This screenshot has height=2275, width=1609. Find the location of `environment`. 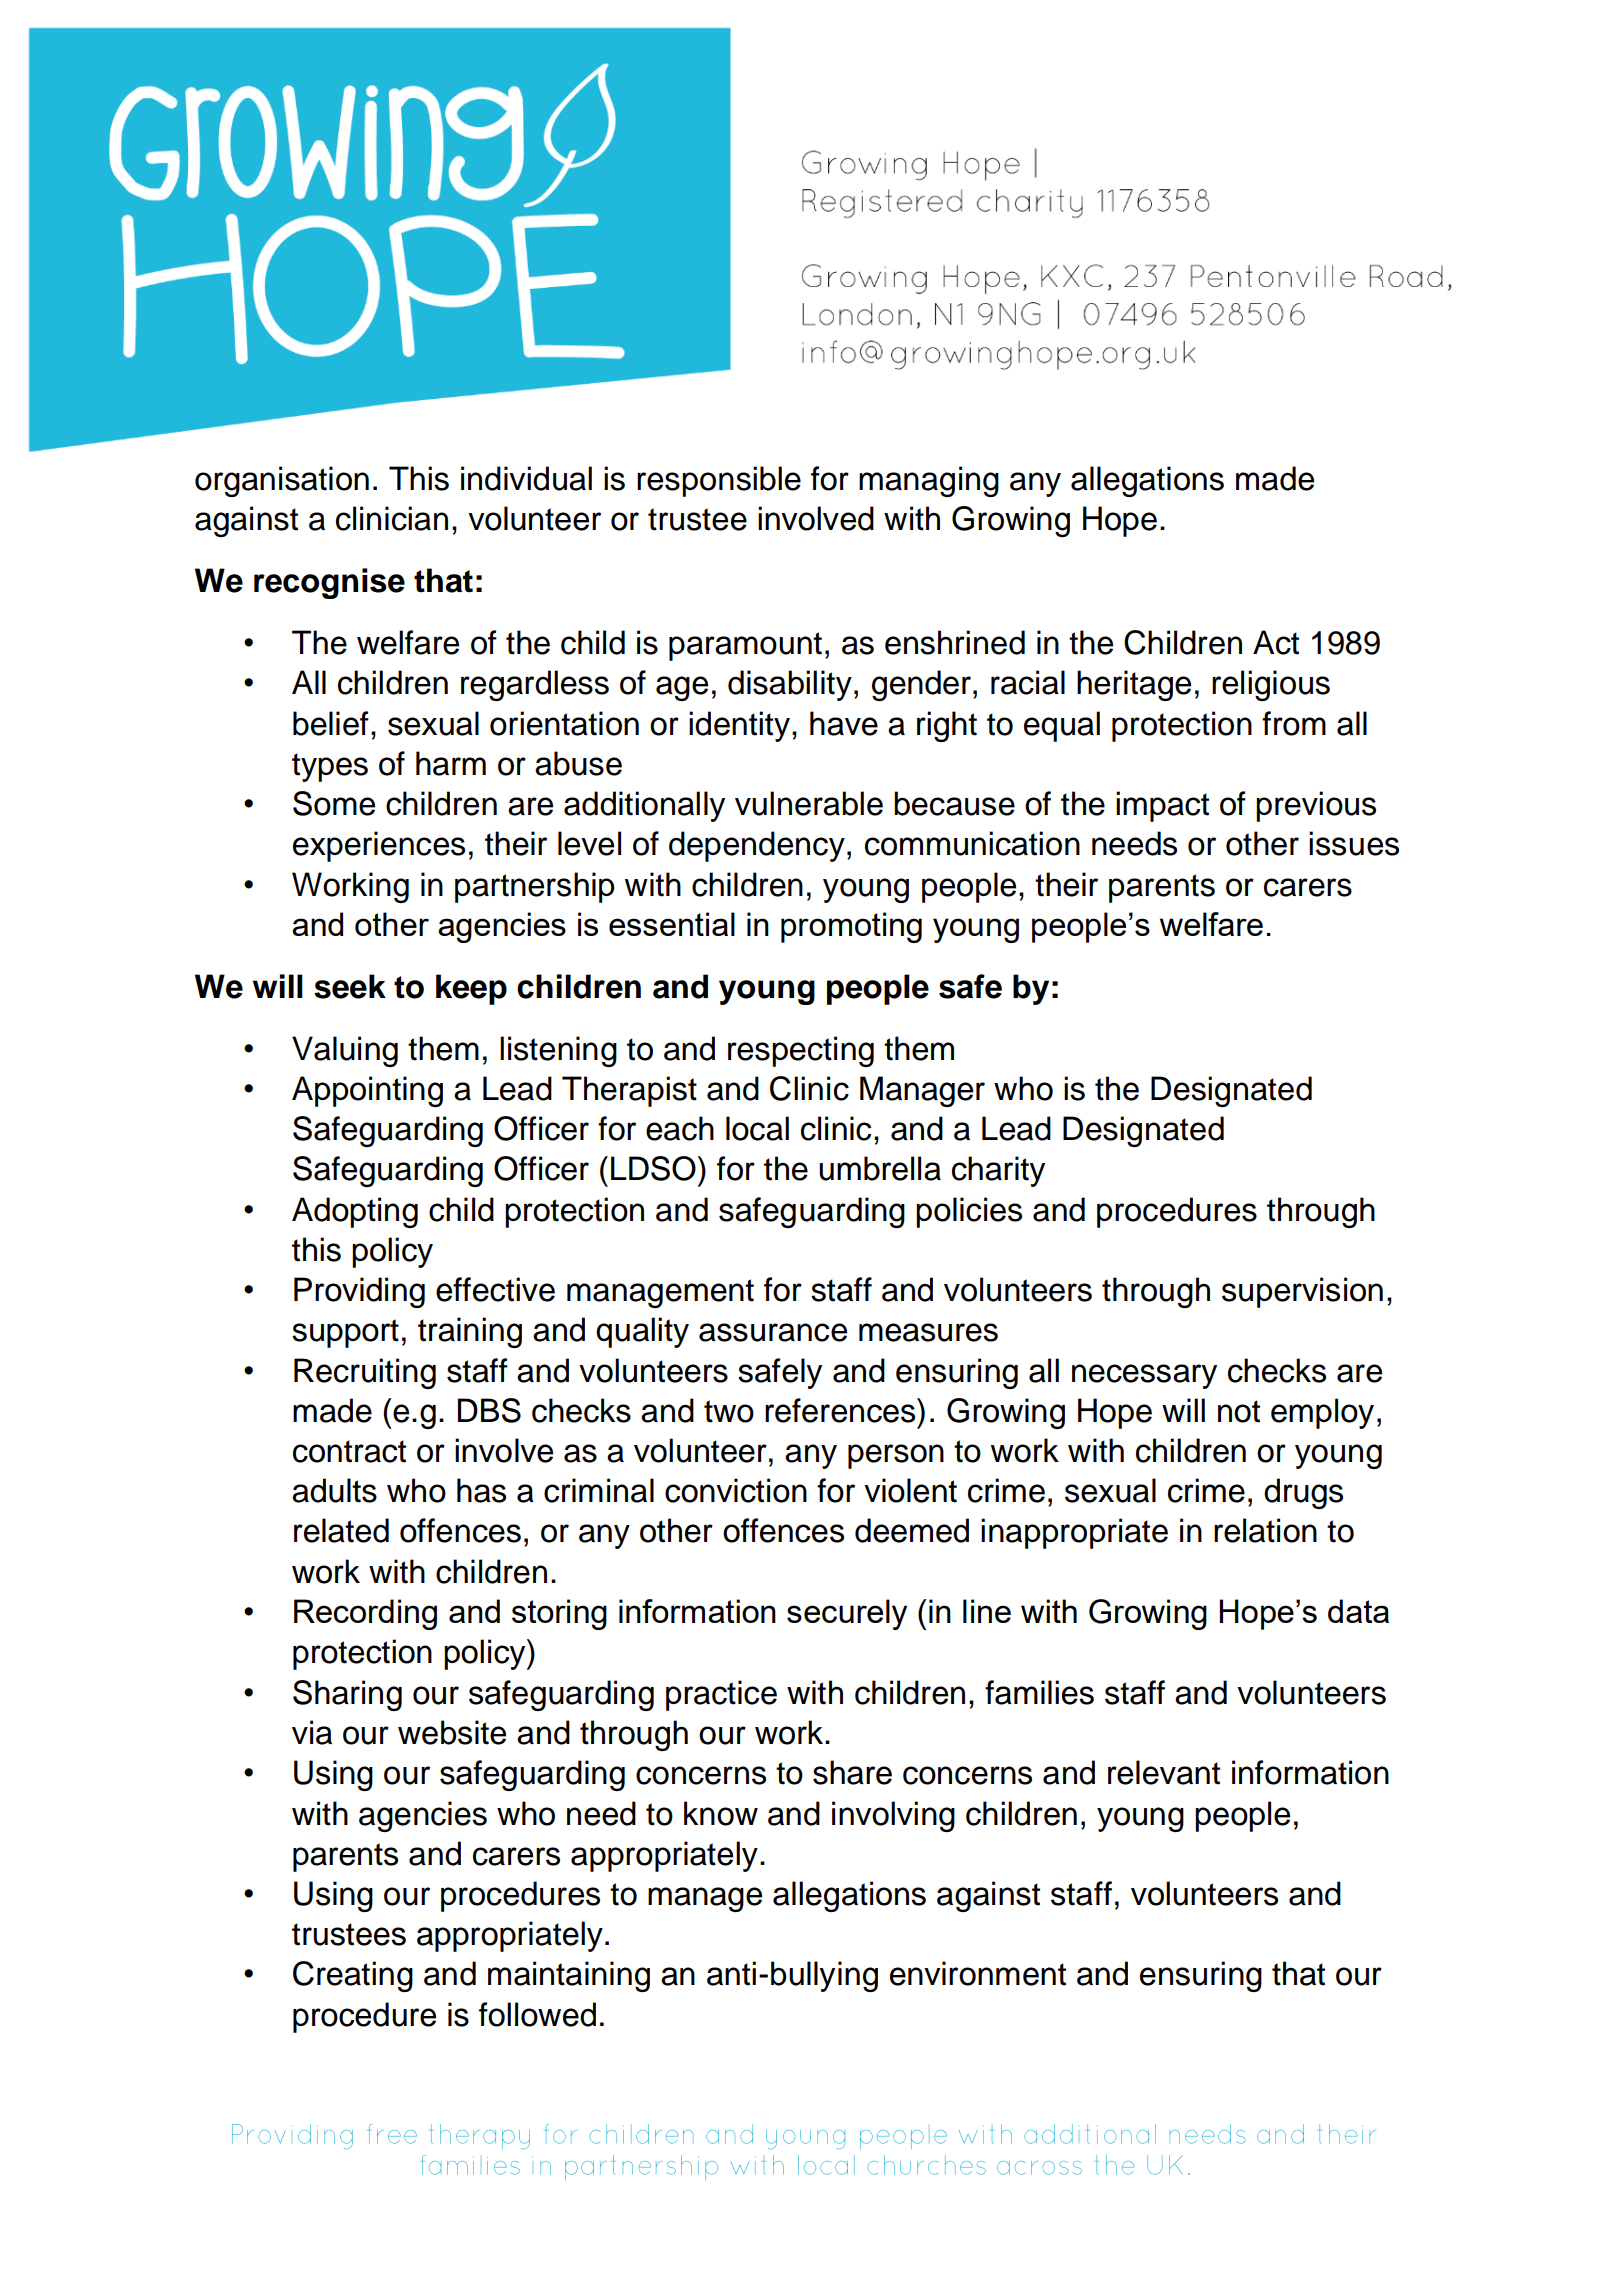

environment is located at coordinates (978, 1973).
